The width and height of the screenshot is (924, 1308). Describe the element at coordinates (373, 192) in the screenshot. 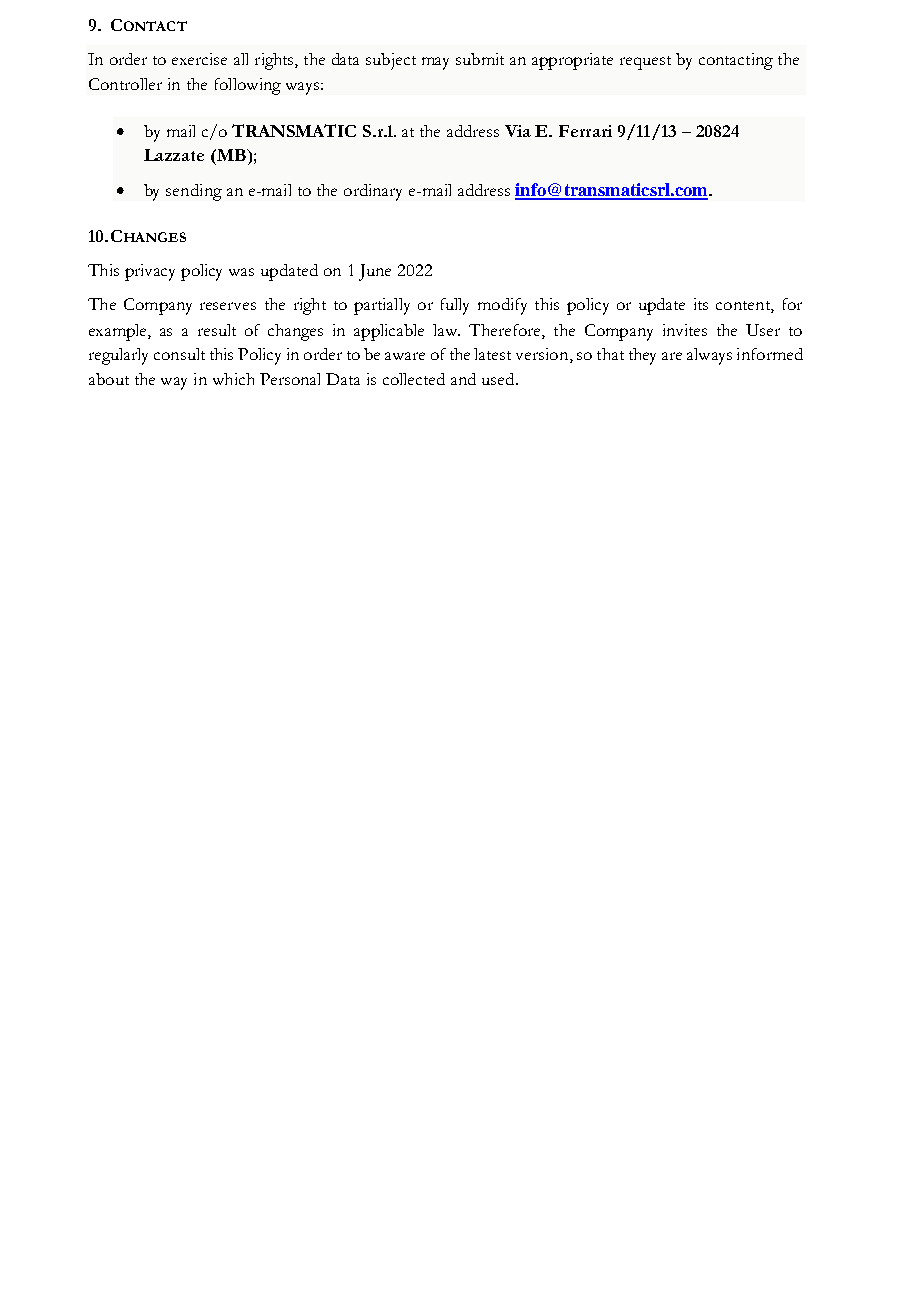

I see `ordinary` at that location.
